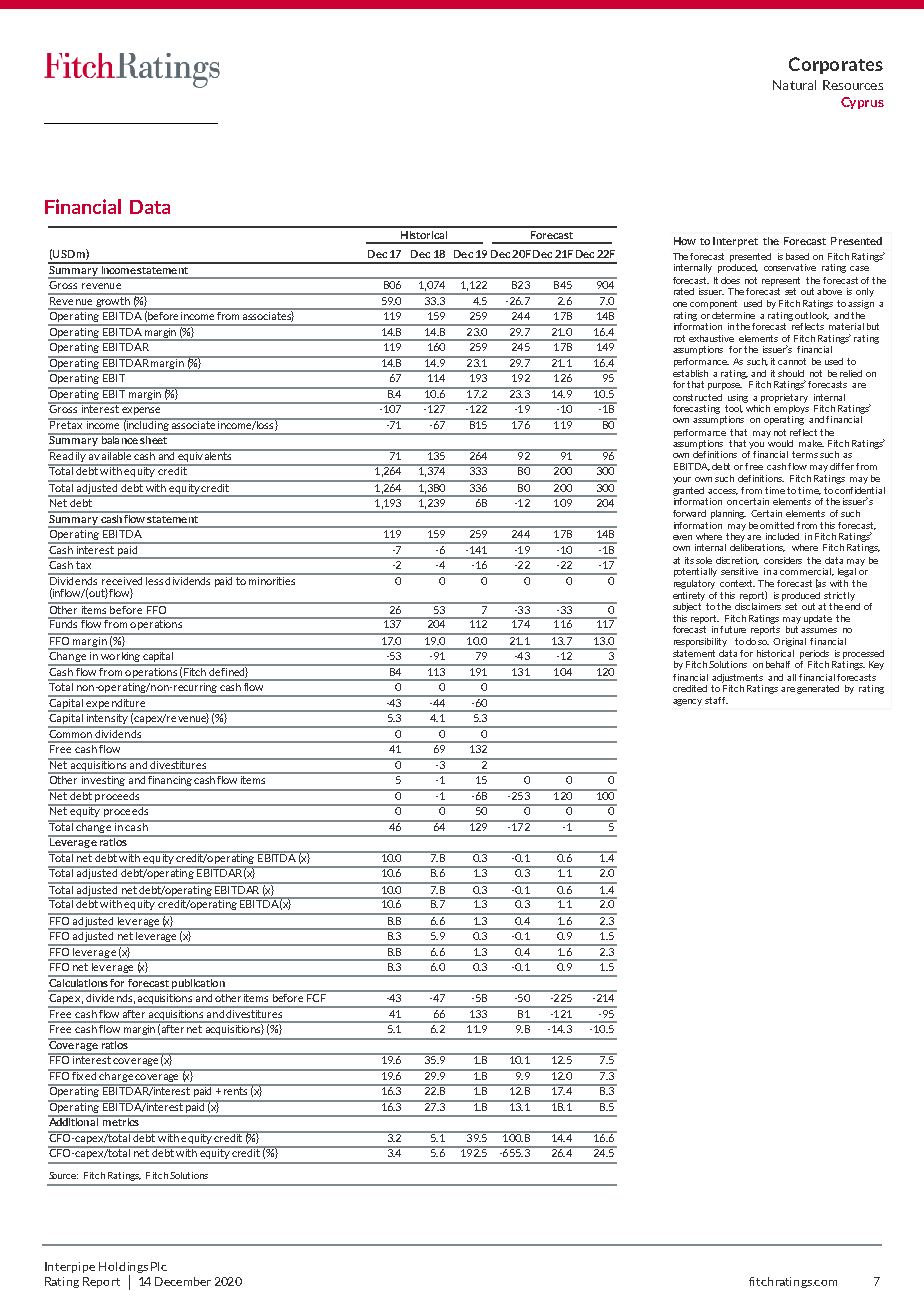 This image has height=1308, width=924. What do you see at coordinates (794, 85) in the image?
I see `Natural` at bounding box center [794, 85].
